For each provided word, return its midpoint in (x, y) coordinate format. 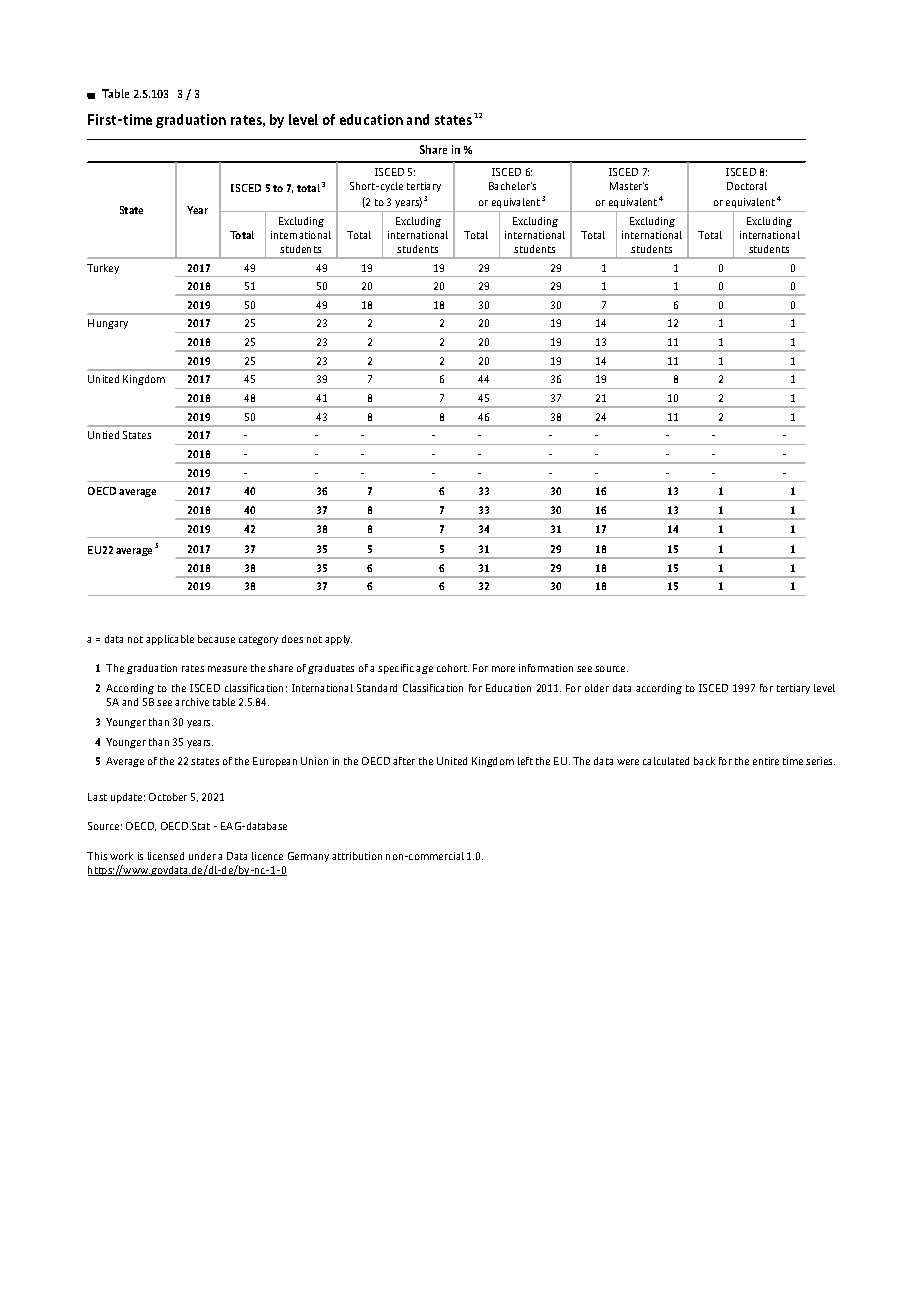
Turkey (103, 269)
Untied (103, 435)
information (546, 668)
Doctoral (747, 186)
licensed (166, 856)
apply (338, 640)
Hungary (108, 324)
